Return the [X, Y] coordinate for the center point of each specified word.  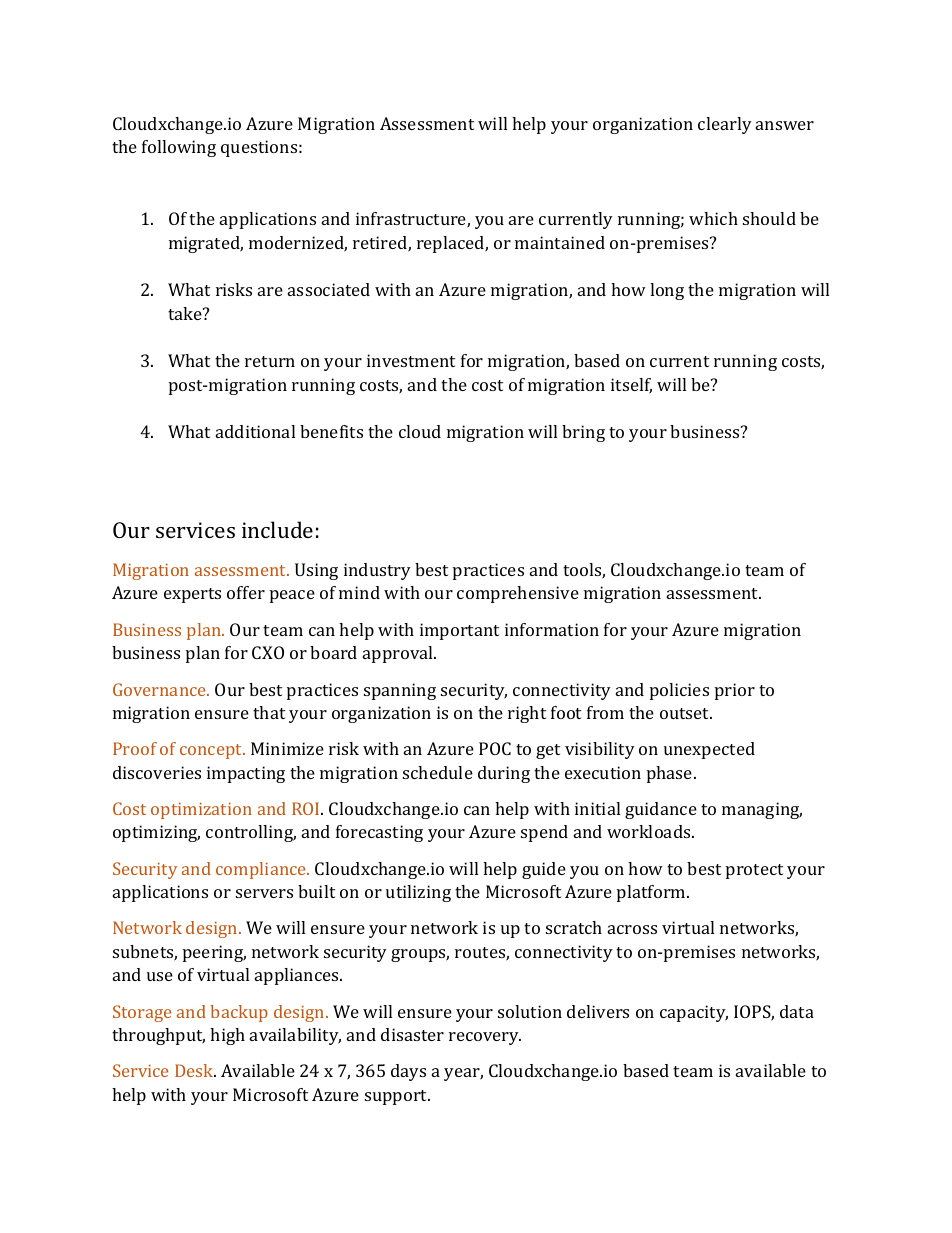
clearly [725, 125]
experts [192, 595]
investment [411, 360]
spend [544, 833]
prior [735, 691]
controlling [251, 833]
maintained [560, 242]
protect [754, 871]
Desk [195, 1070]
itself [631, 386]
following [179, 148]
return [270, 361]
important [459, 631]
